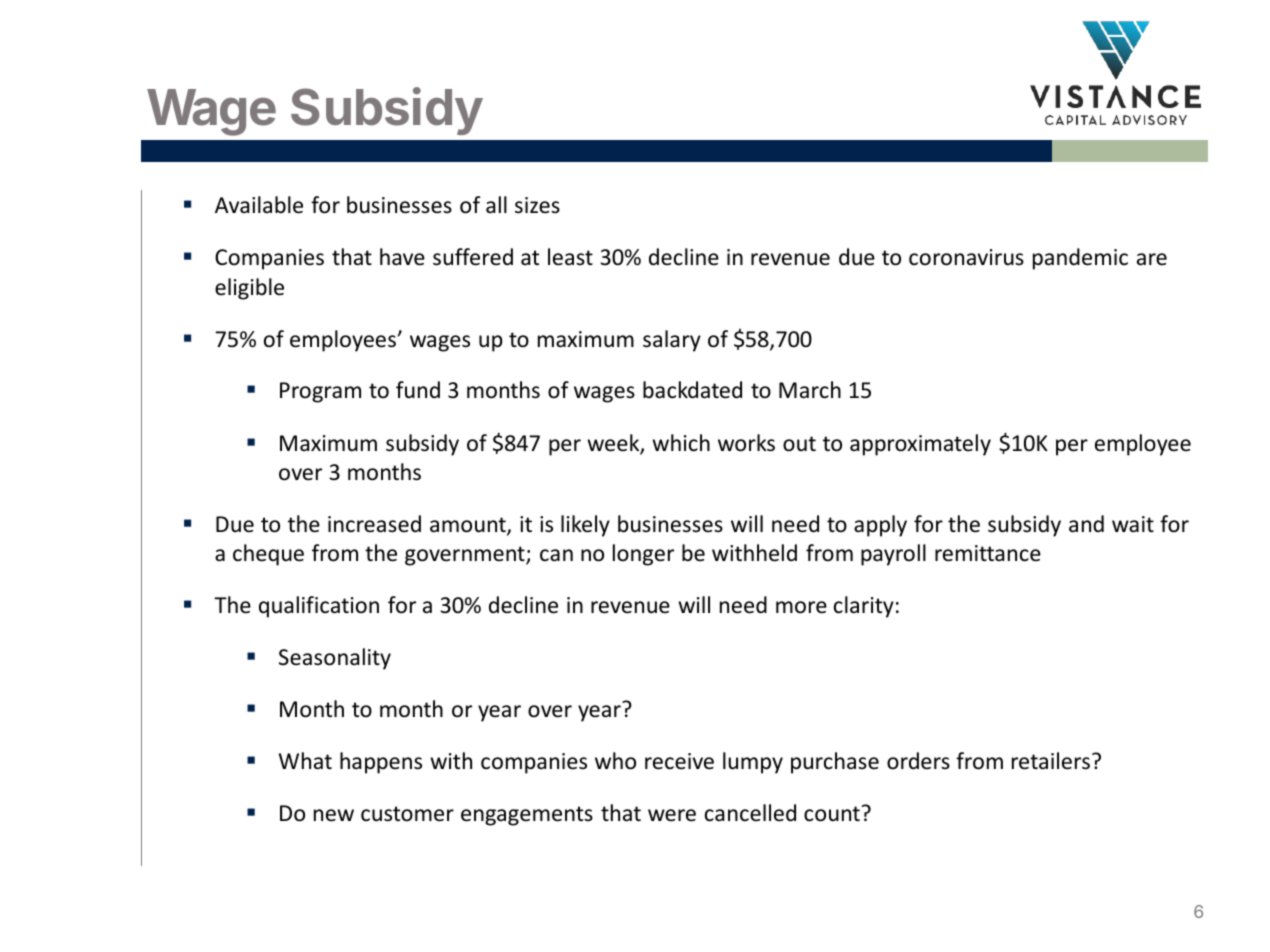 The width and height of the document is (1270, 952). I want to click on least, so click(570, 257).
